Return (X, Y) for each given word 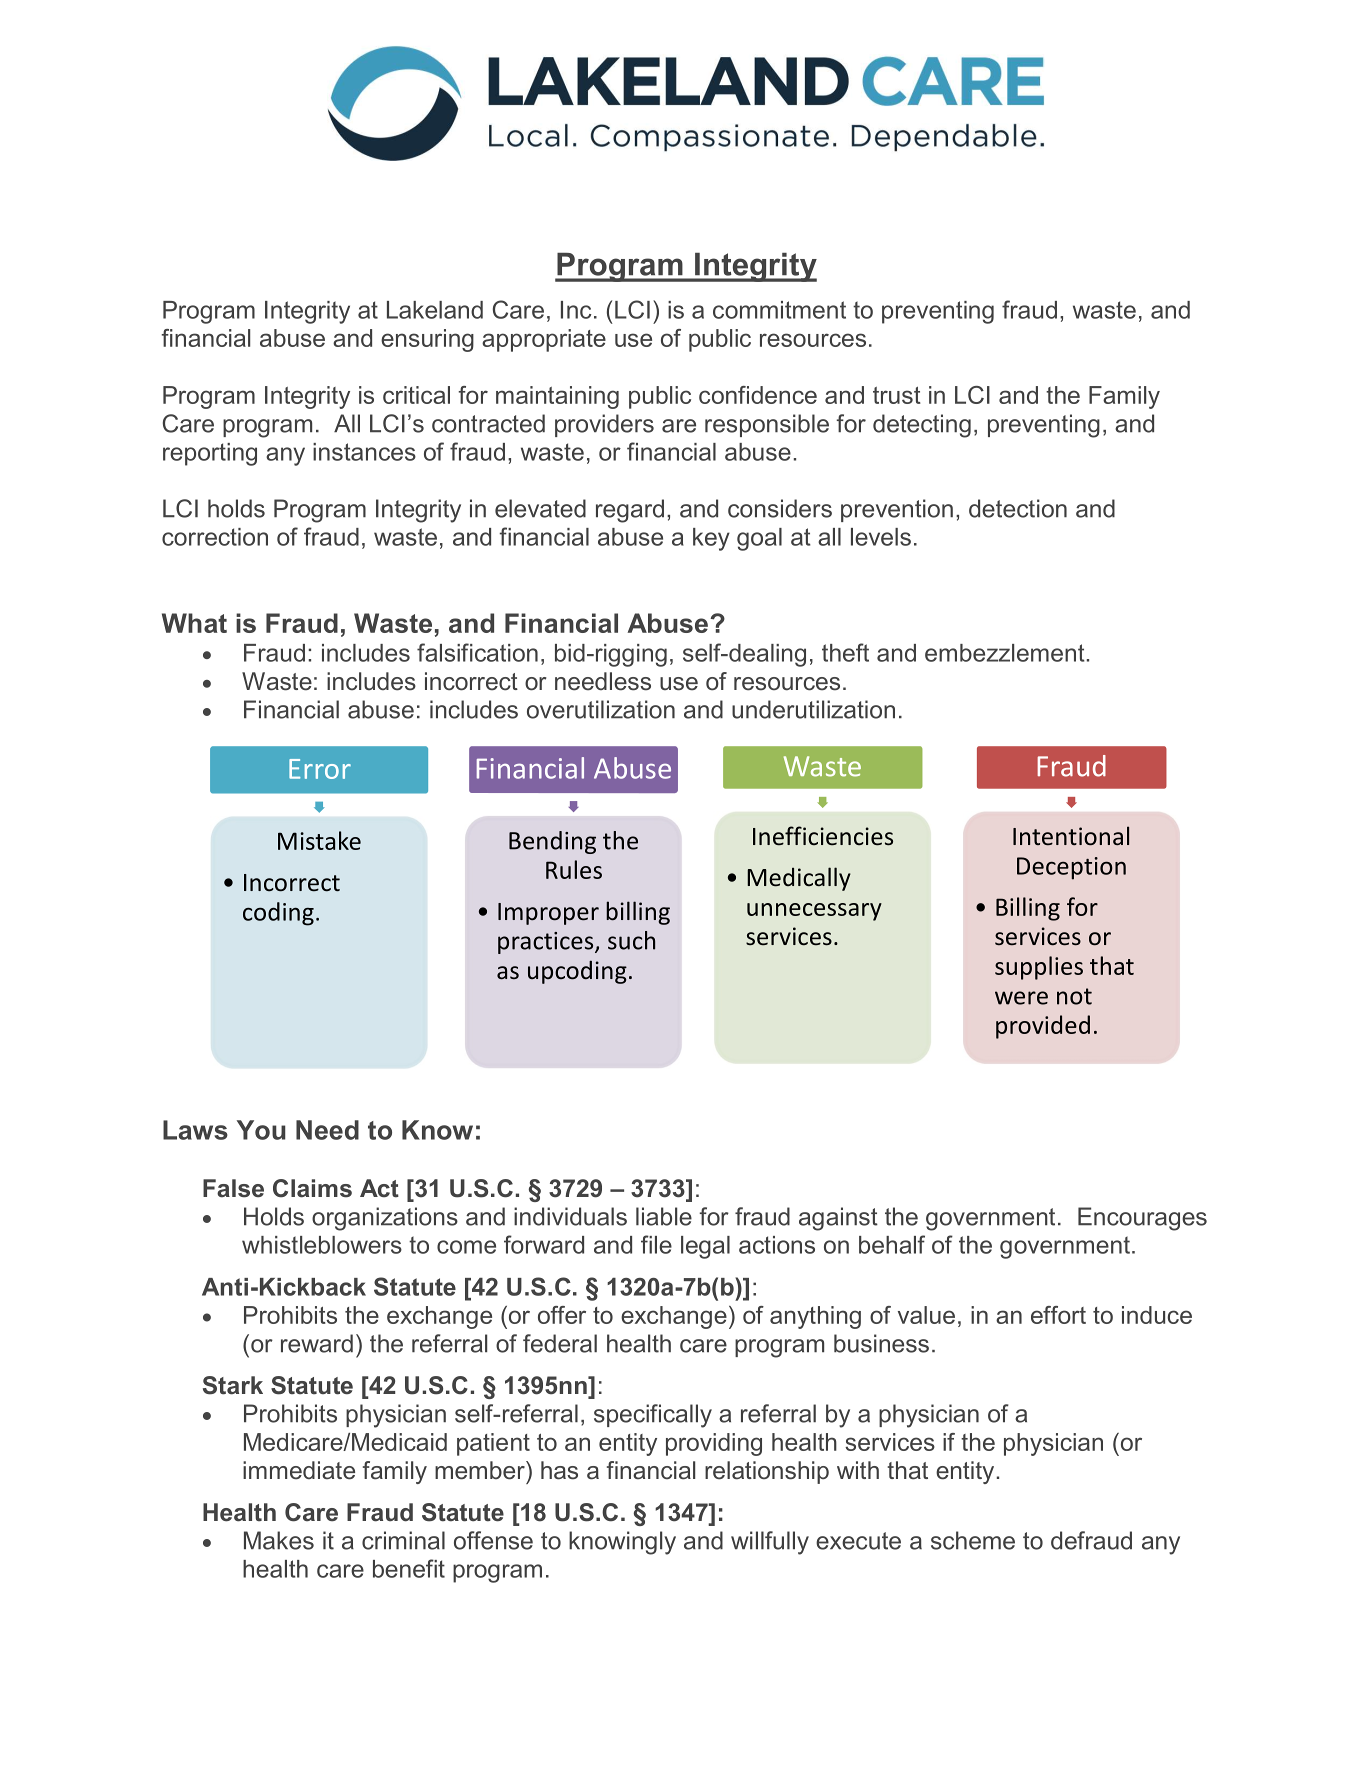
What (194, 623)
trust (897, 395)
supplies (1039, 968)
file (656, 1244)
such (631, 940)
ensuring (427, 340)
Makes (279, 1540)
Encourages (1142, 1219)
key (711, 539)
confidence (758, 395)
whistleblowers (322, 1245)
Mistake (319, 840)
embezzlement (1005, 653)
